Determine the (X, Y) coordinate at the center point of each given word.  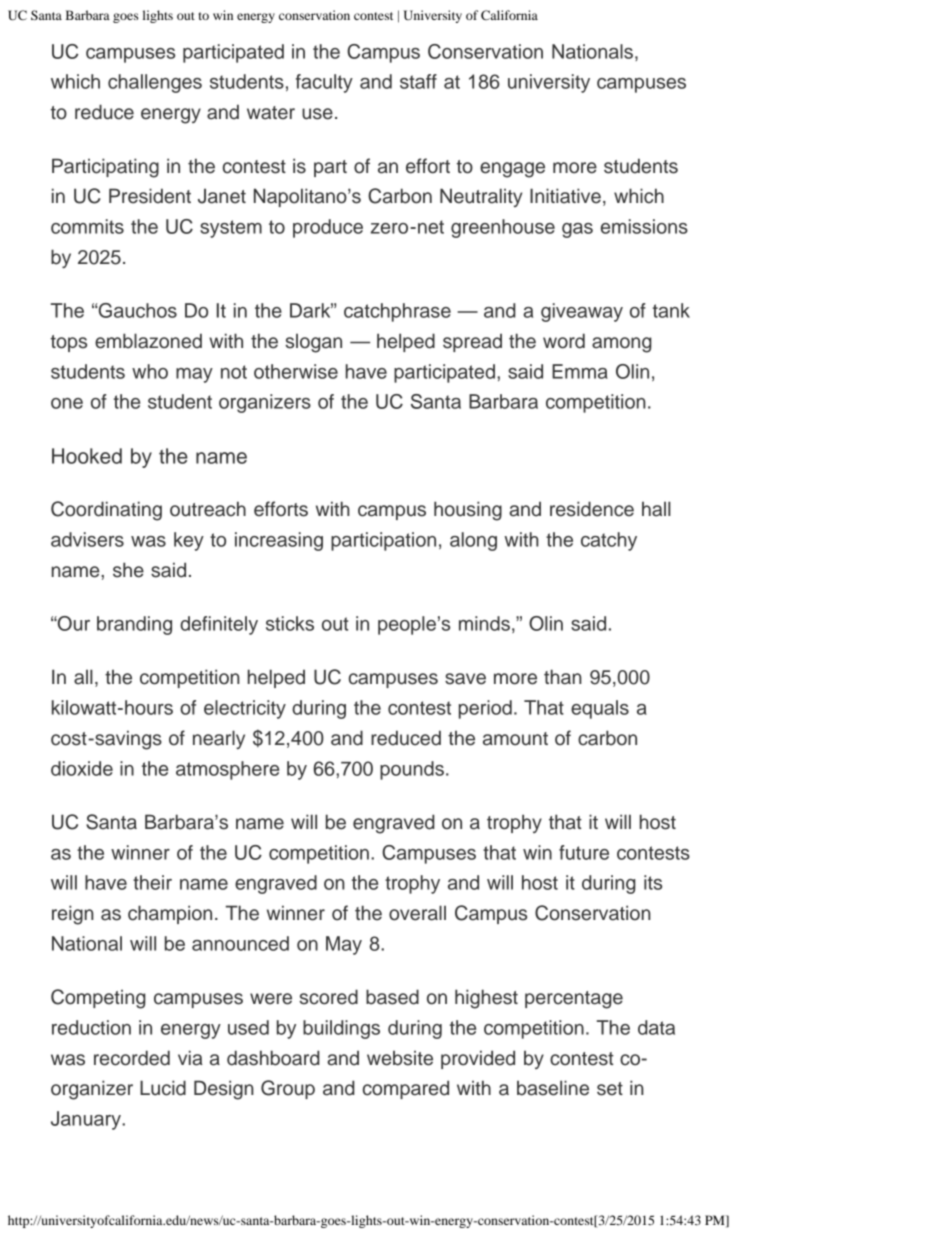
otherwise (296, 371)
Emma (580, 371)
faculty (324, 83)
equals (600, 709)
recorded (132, 1058)
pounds (412, 770)
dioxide (82, 768)
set (610, 1089)
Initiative (565, 196)
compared (406, 1089)
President (150, 196)
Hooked (87, 456)
